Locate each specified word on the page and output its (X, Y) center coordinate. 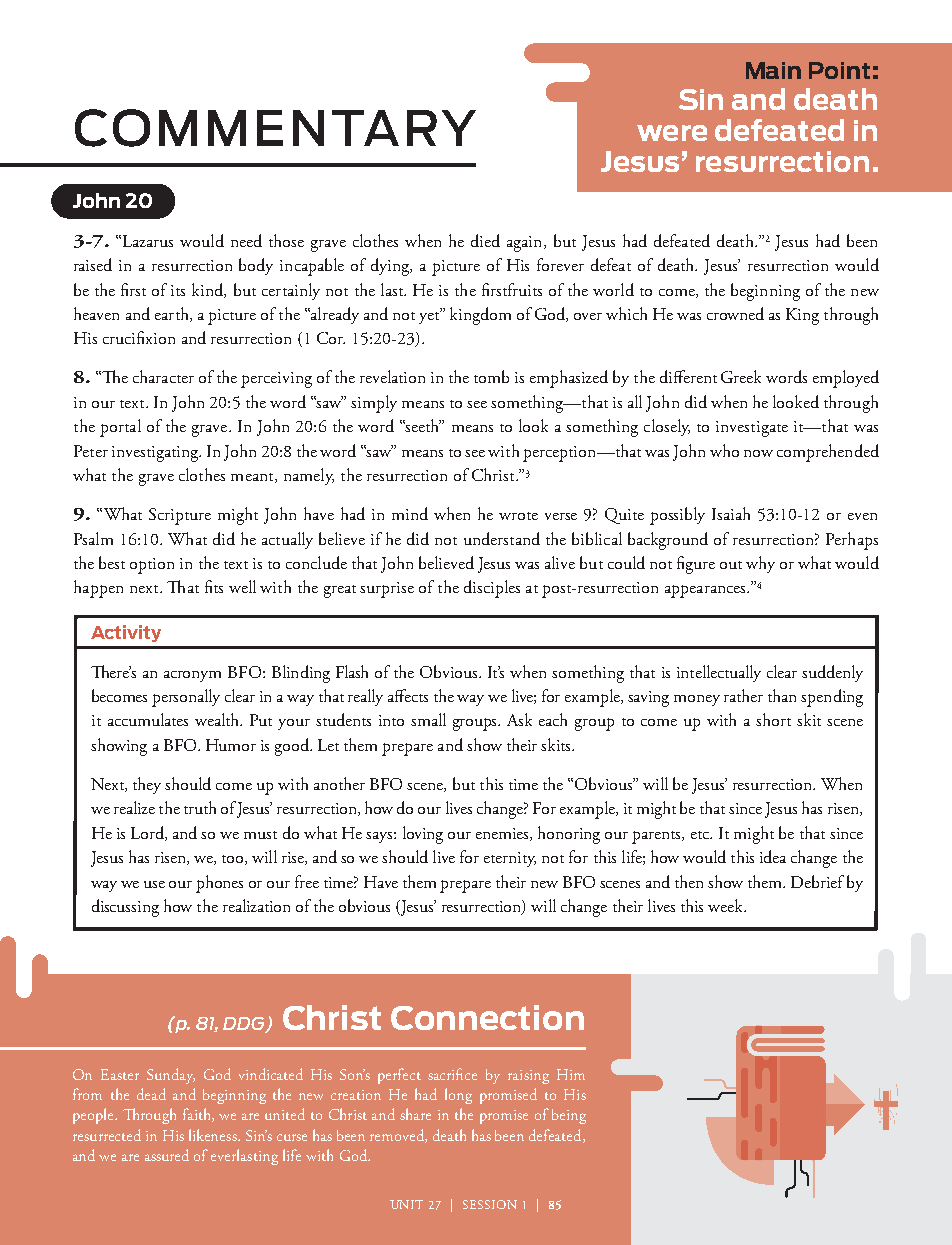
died (485, 240)
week (727, 905)
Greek (741, 376)
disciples (492, 589)
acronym (192, 676)
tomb (491, 376)
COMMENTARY (275, 128)
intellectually (719, 673)
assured (167, 1155)
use (154, 884)
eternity (510, 859)
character (163, 376)
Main (773, 70)
